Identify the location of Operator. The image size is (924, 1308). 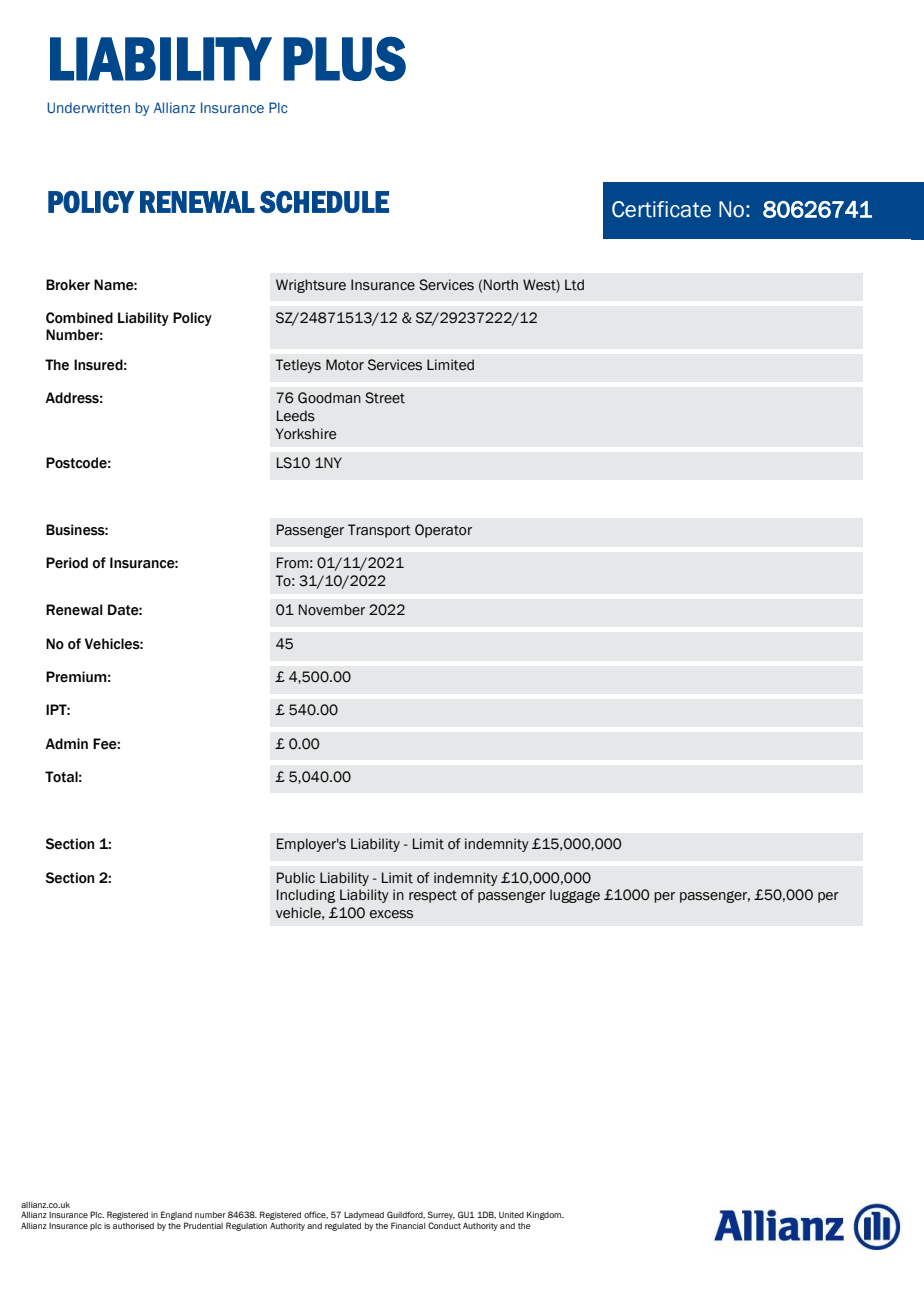
(443, 531).
